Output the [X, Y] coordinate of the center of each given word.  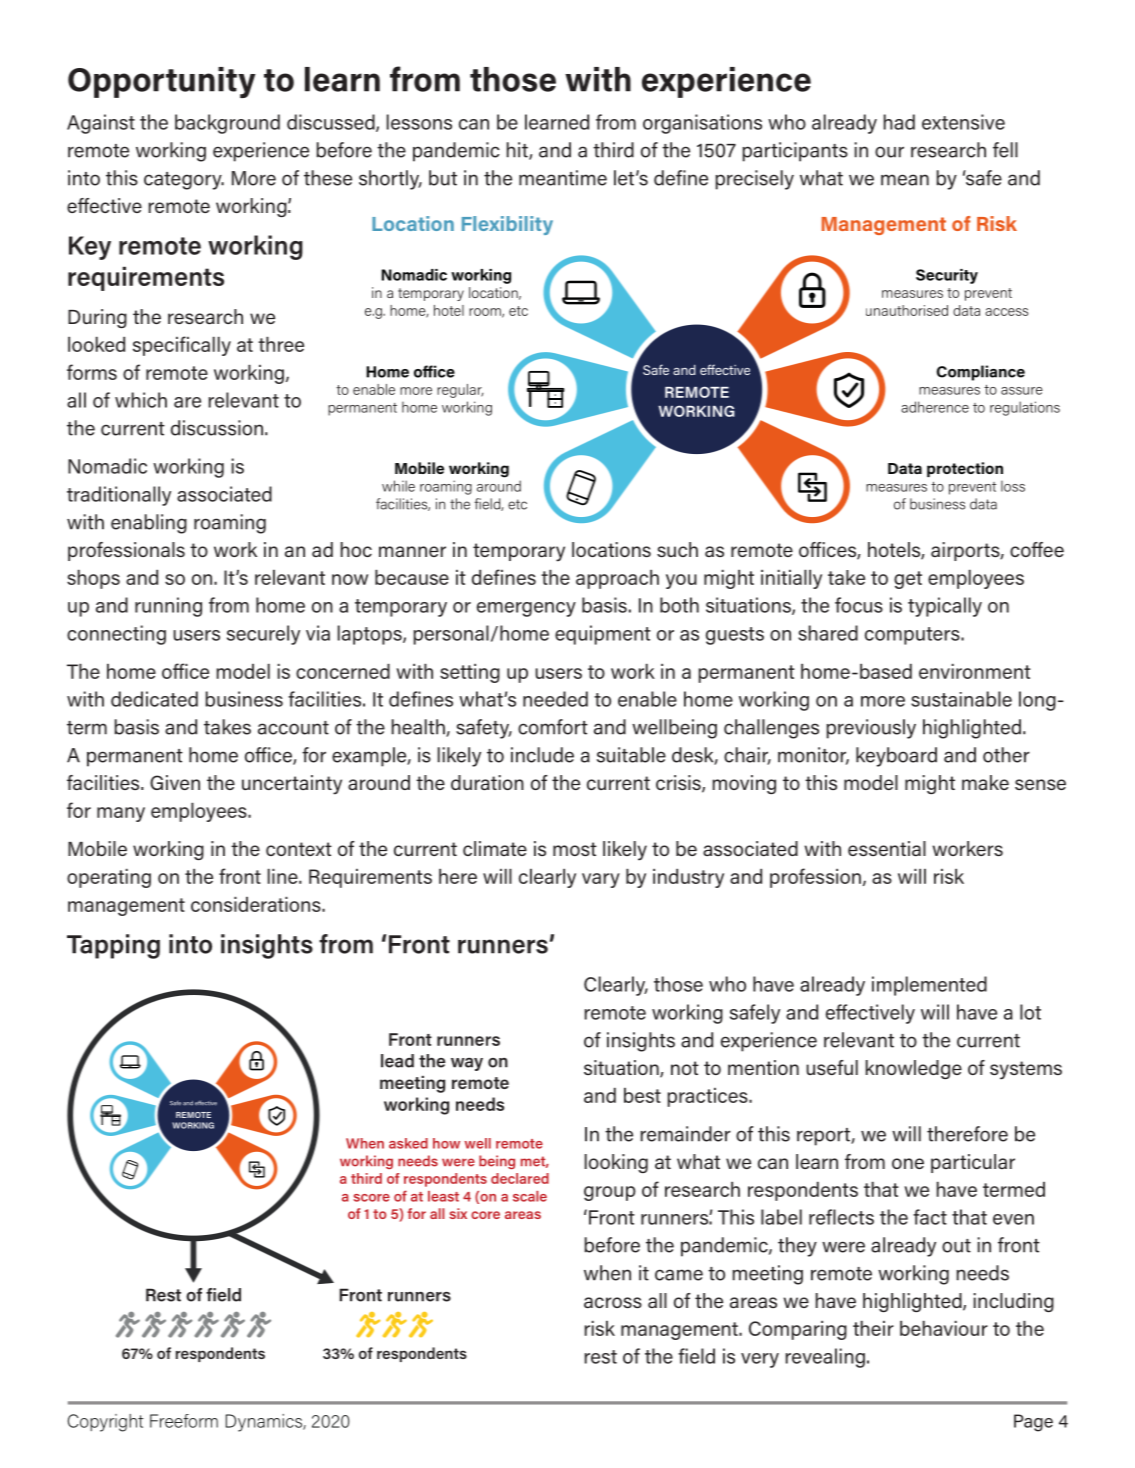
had [899, 122]
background [227, 124]
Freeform [184, 1421]
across [613, 1302]
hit [518, 151]
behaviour [944, 1328]
